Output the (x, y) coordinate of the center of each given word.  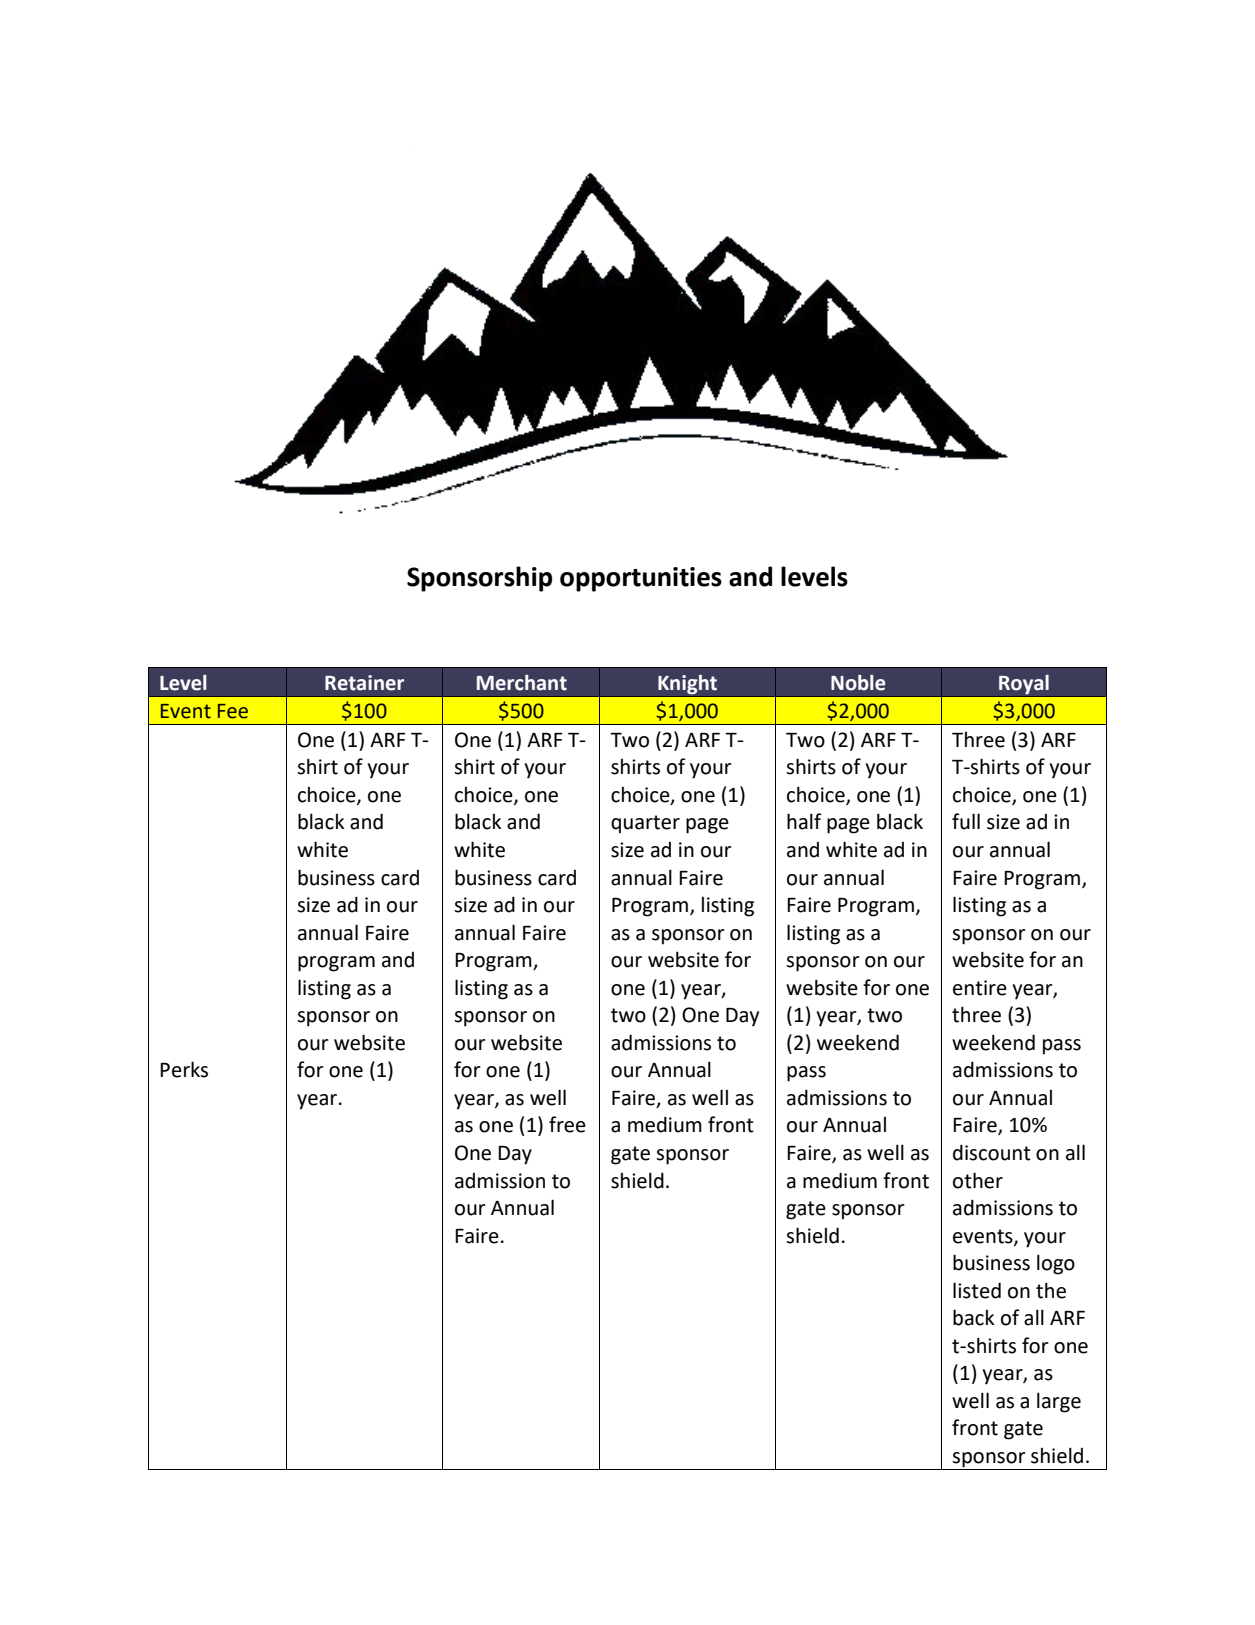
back (973, 1317)
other (978, 1180)
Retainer (364, 683)
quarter (645, 824)
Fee (233, 711)
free (567, 1124)
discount (992, 1152)
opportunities (641, 579)
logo (1056, 1264)
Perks (184, 1069)
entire (980, 988)
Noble (858, 683)
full (966, 821)
